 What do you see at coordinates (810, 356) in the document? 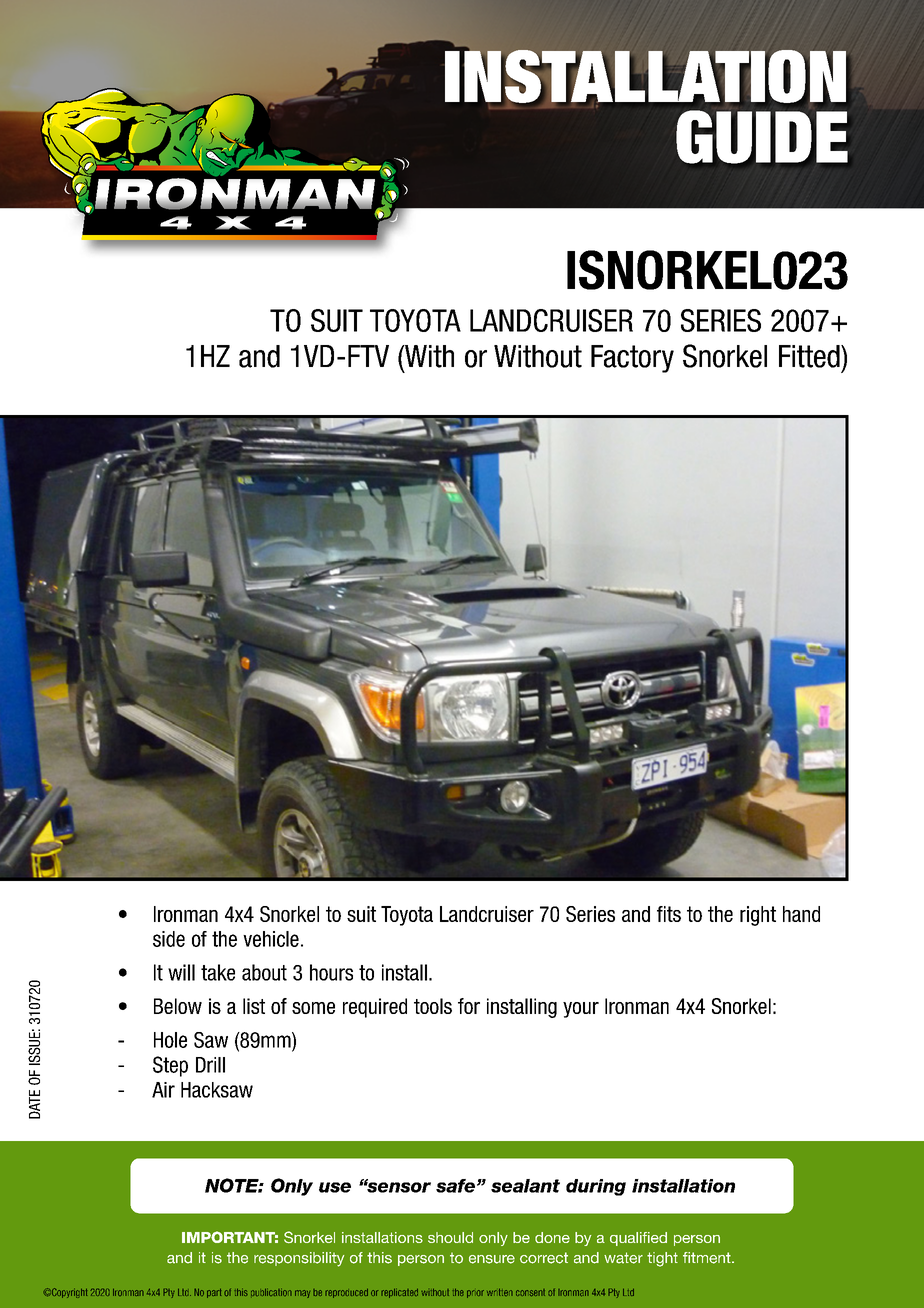
I see `Fitted` at bounding box center [810, 356].
